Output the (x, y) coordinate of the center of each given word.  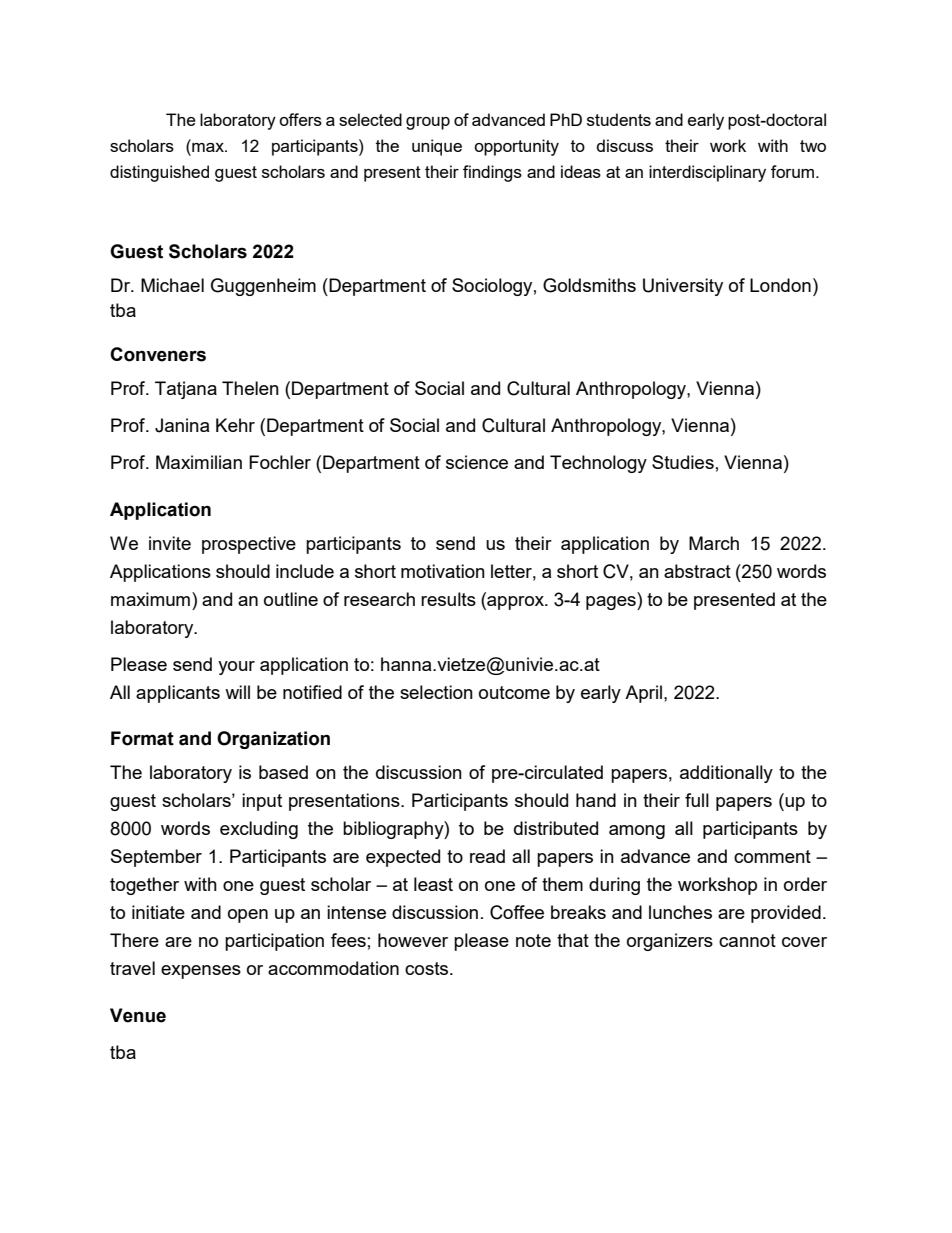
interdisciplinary (707, 173)
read (487, 856)
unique (437, 147)
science (477, 462)
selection (436, 692)
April (643, 694)
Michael (172, 285)
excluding (259, 830)
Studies (683, 462)
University (683, 287)
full (697, 800)
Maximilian (199, 462)
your (236, 668)
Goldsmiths (589, 285)
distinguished (159, 173)
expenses (201, 972)
